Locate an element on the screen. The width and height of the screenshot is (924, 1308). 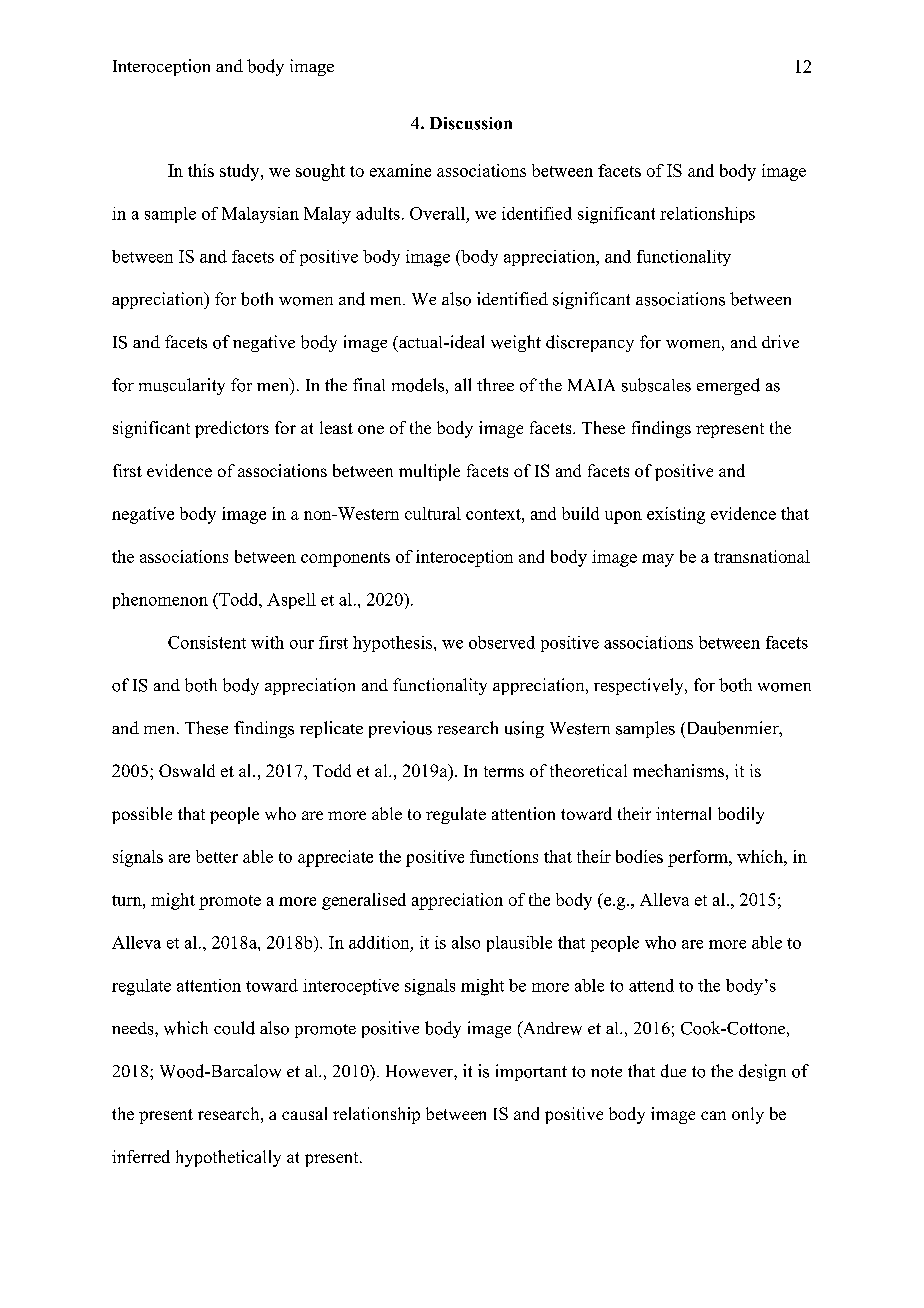
important is located at coordinates (531, 1072).
